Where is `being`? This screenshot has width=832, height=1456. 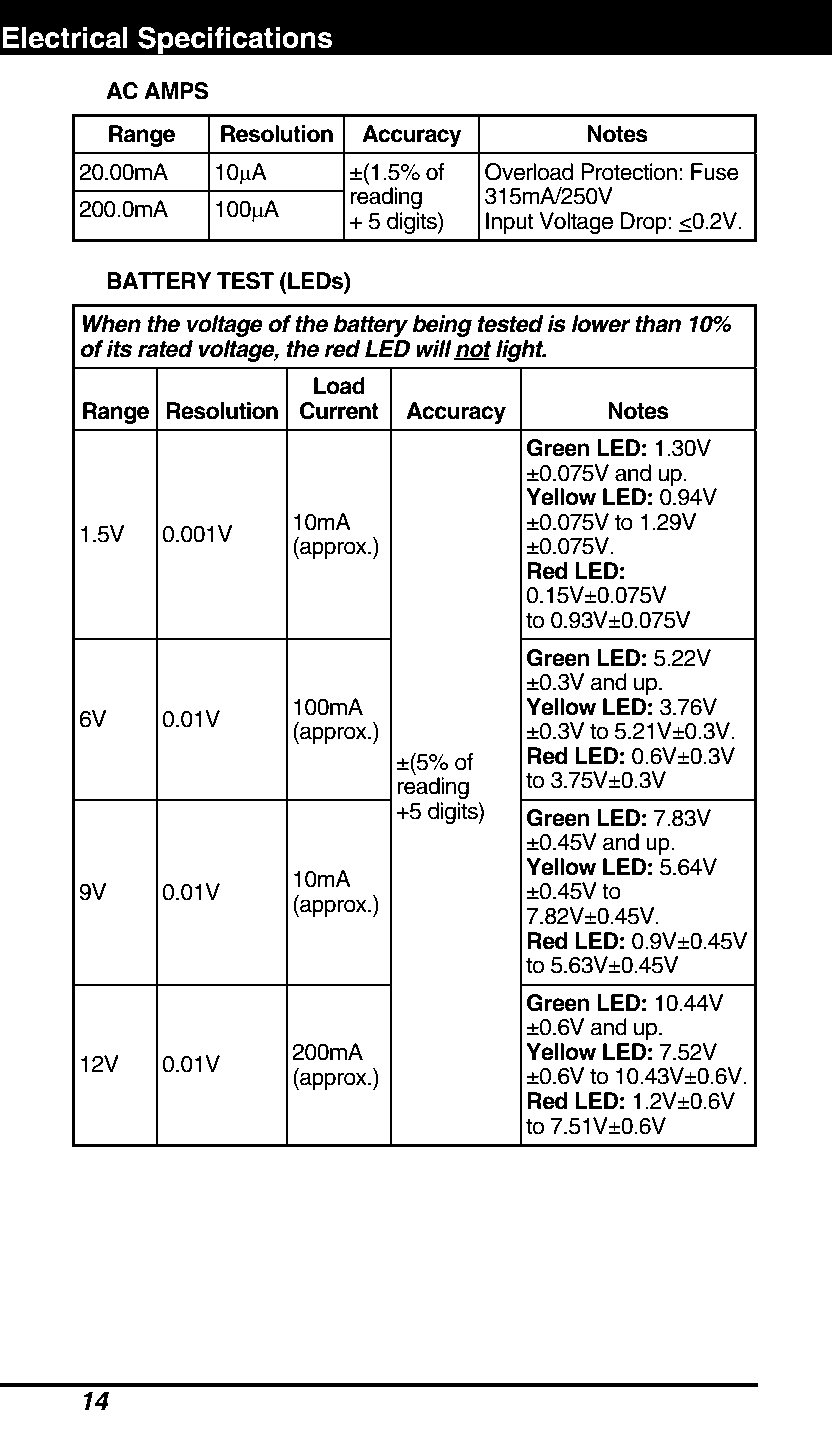
being is located at coordinates (442, 326).
